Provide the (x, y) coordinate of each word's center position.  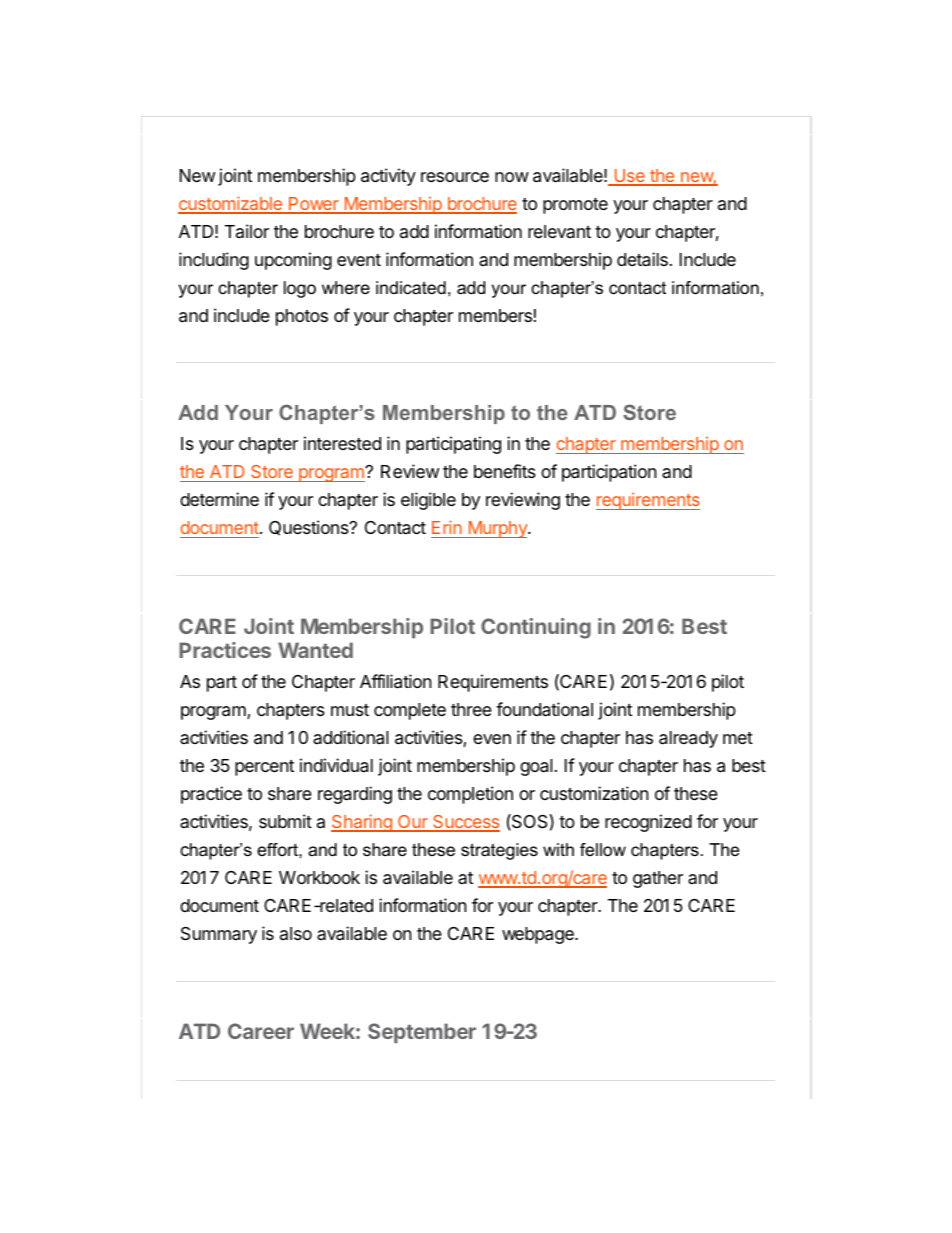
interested (342, 443)
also (296, 933)
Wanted (315, 650)
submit (285, 821)
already (688, 739)
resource (455, 177)
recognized (648, 823)
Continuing (536, 628)
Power (314, 205)
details (642, 259)
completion (470, 795)
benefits (505, 471)
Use (629, 177)
